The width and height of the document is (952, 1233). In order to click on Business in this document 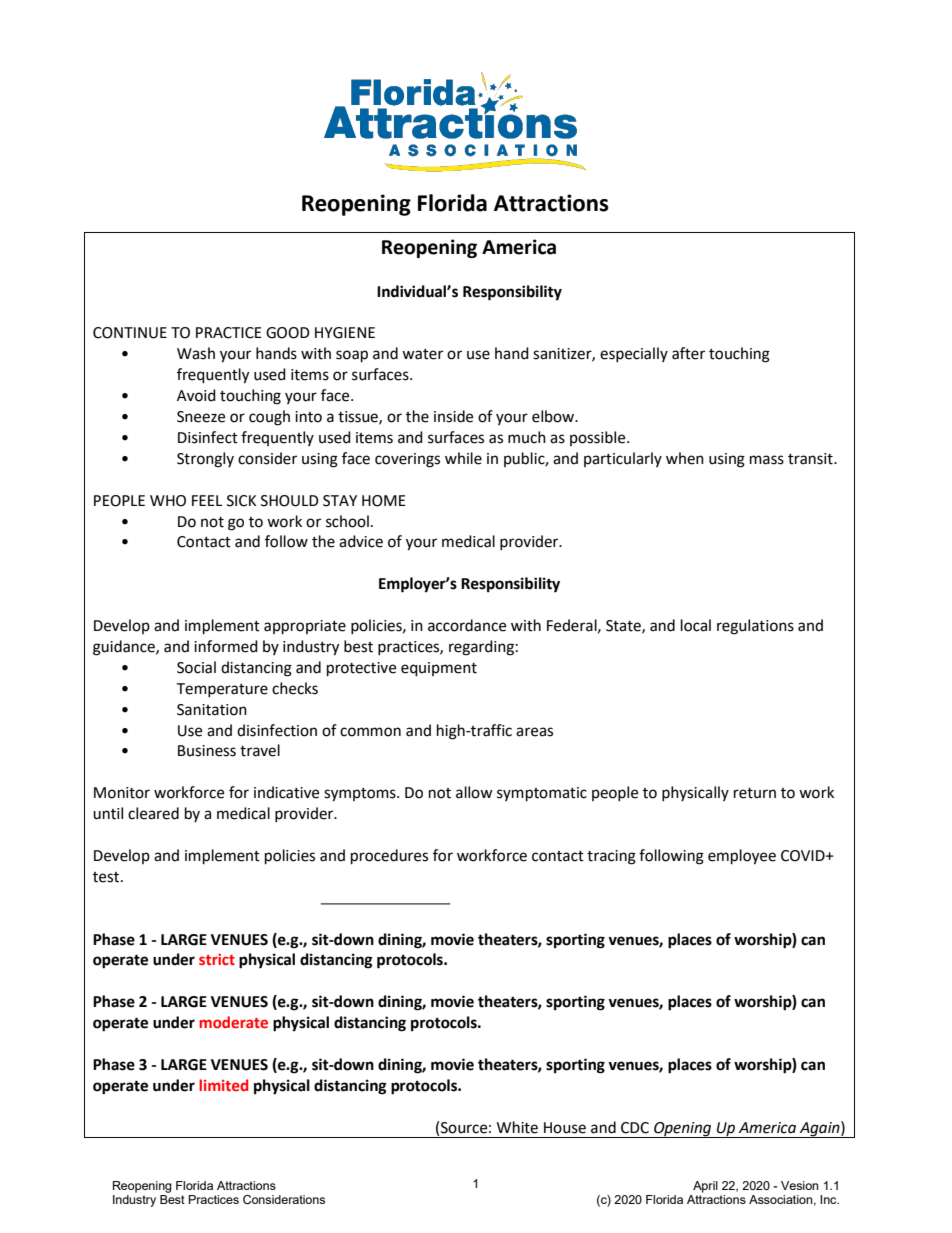, I will do `click(207, 751)`.
